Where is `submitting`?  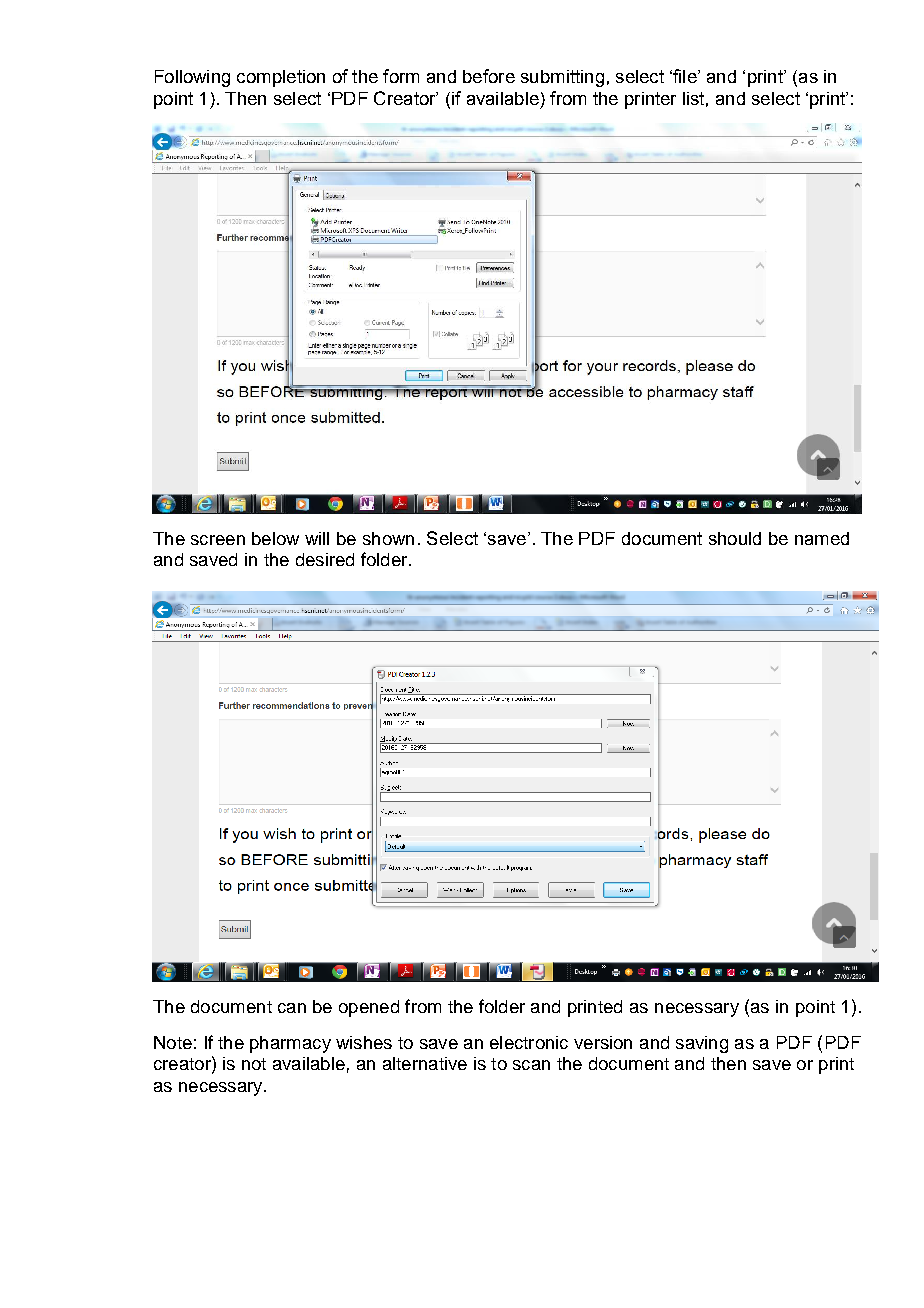
submitting is located at coordinates (562, 78).
